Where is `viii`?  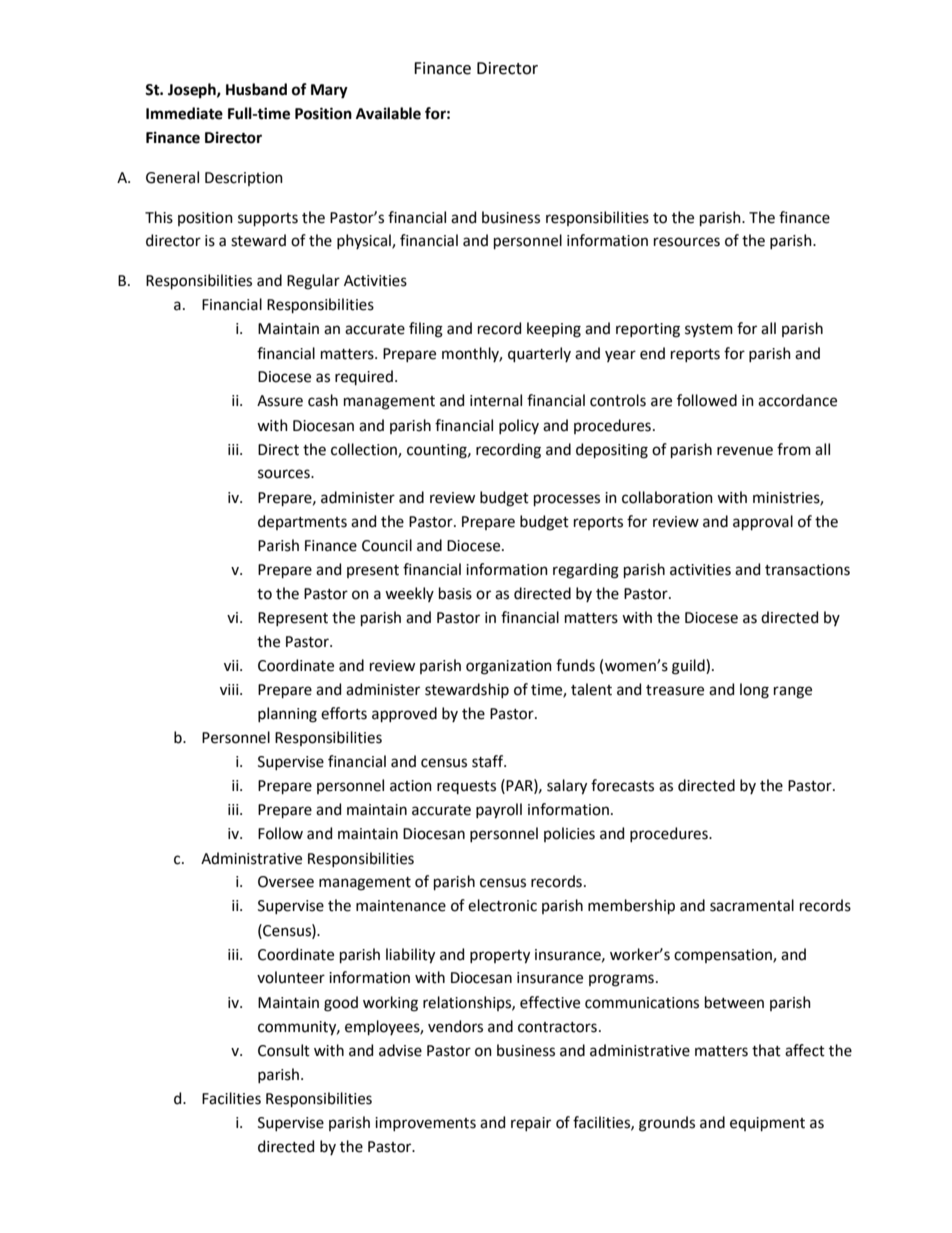
viii is located at coordinates (230, 689).
